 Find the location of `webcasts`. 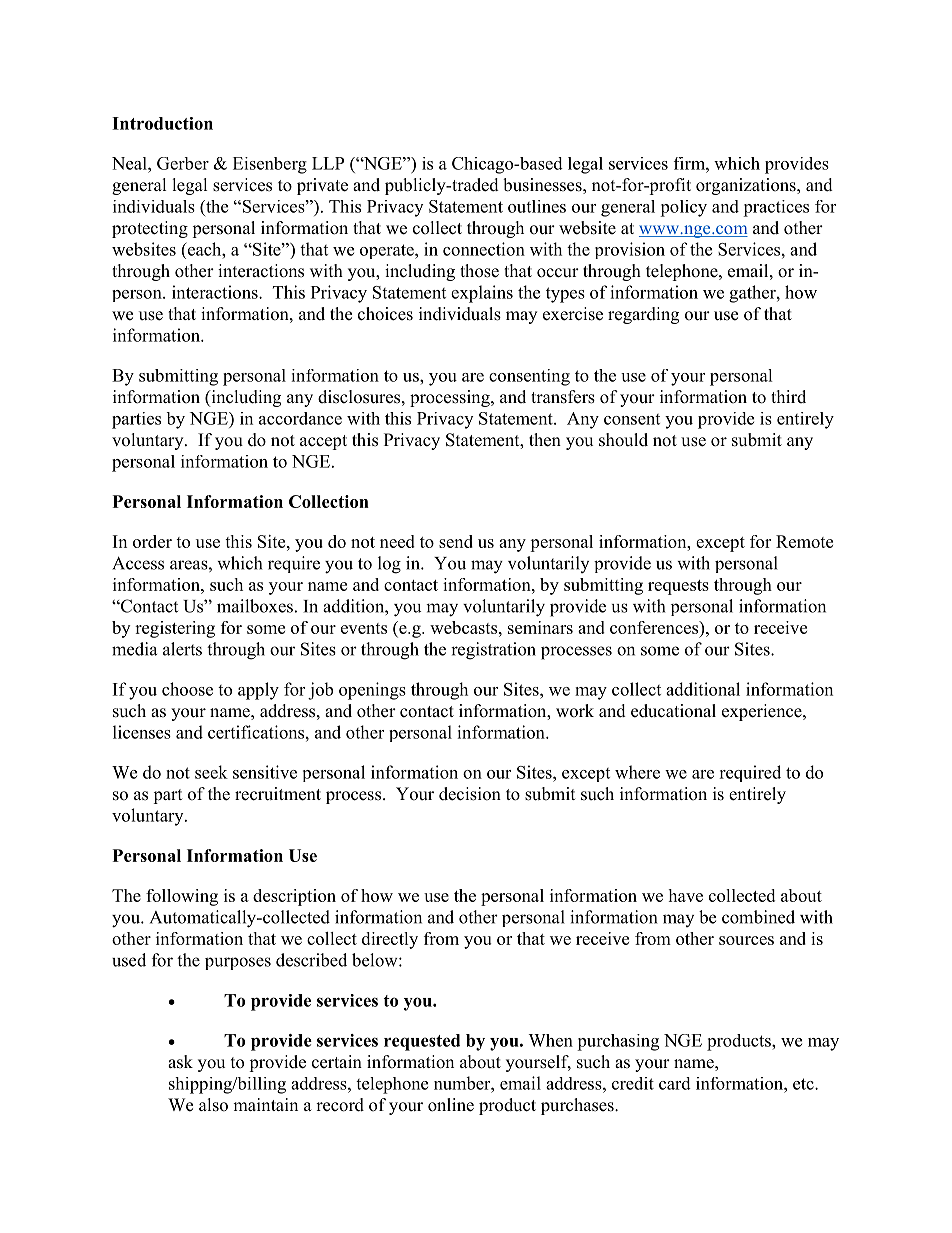

webcasts is located at coordinates (465, 627).
